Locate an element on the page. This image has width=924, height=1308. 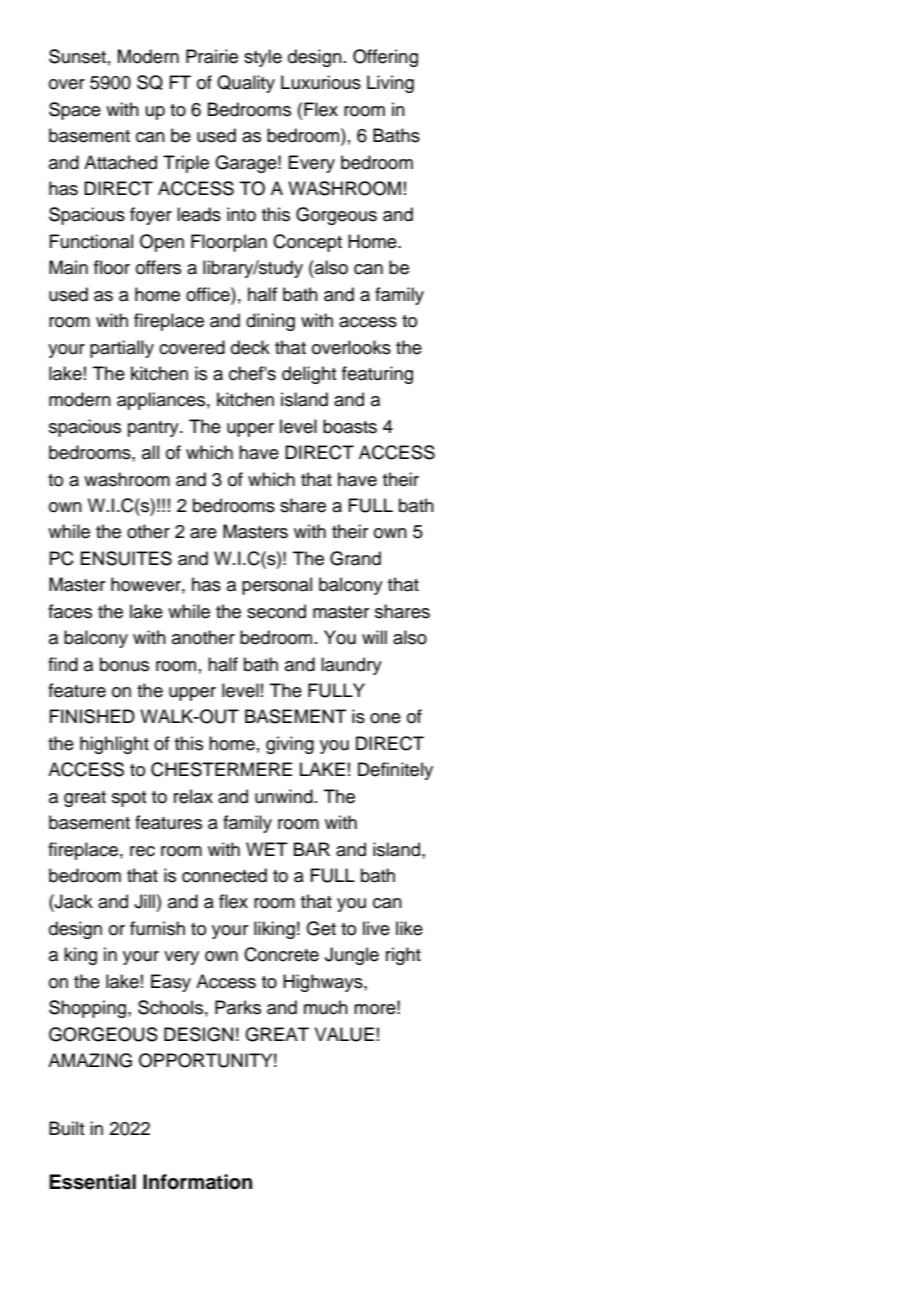
VALUE is located at coordinates (344, 1034).
